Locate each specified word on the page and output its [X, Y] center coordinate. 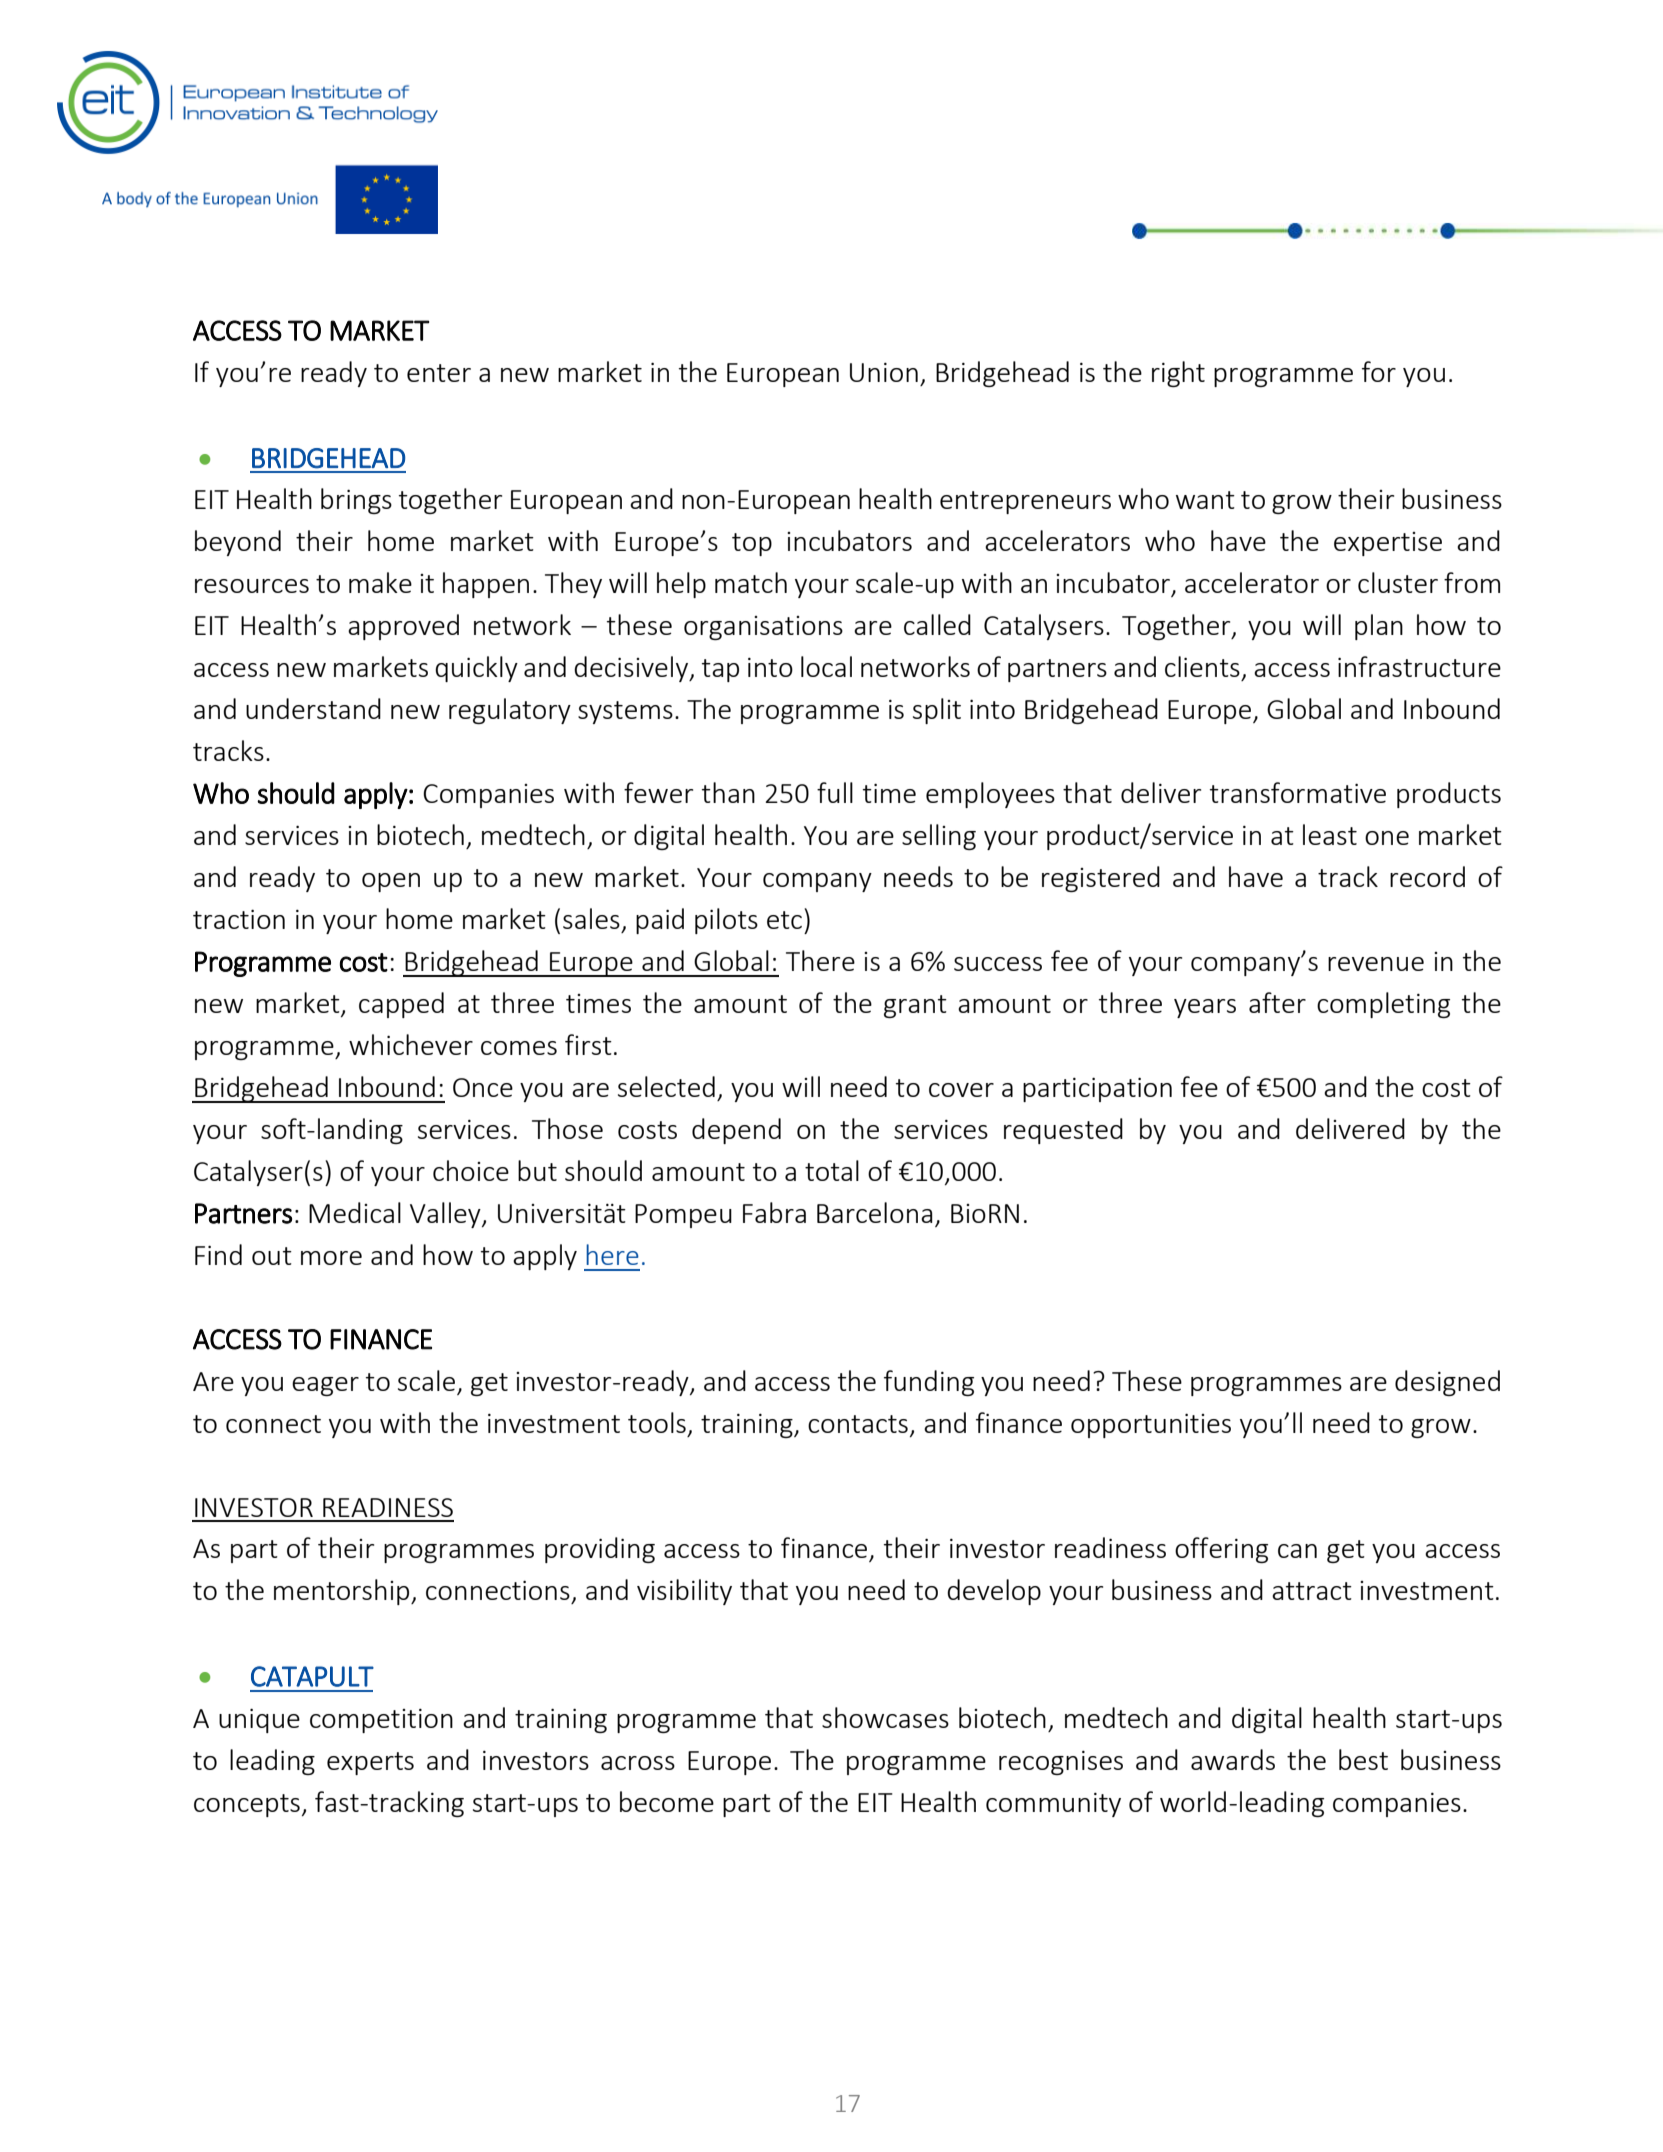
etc [784, 920]
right [1178, 374]
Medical [355, 1212]
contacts [858, 1424]
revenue [1376, 964]
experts [370, 1763]
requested [1063, 1131]
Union [884, 372]
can [1297, 1551]
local [826, 666]
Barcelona [875, 1212]
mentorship [343, 1592]
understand [313, 708]
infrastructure [1419, 666]
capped [401, 1005]
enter [439, 373]
